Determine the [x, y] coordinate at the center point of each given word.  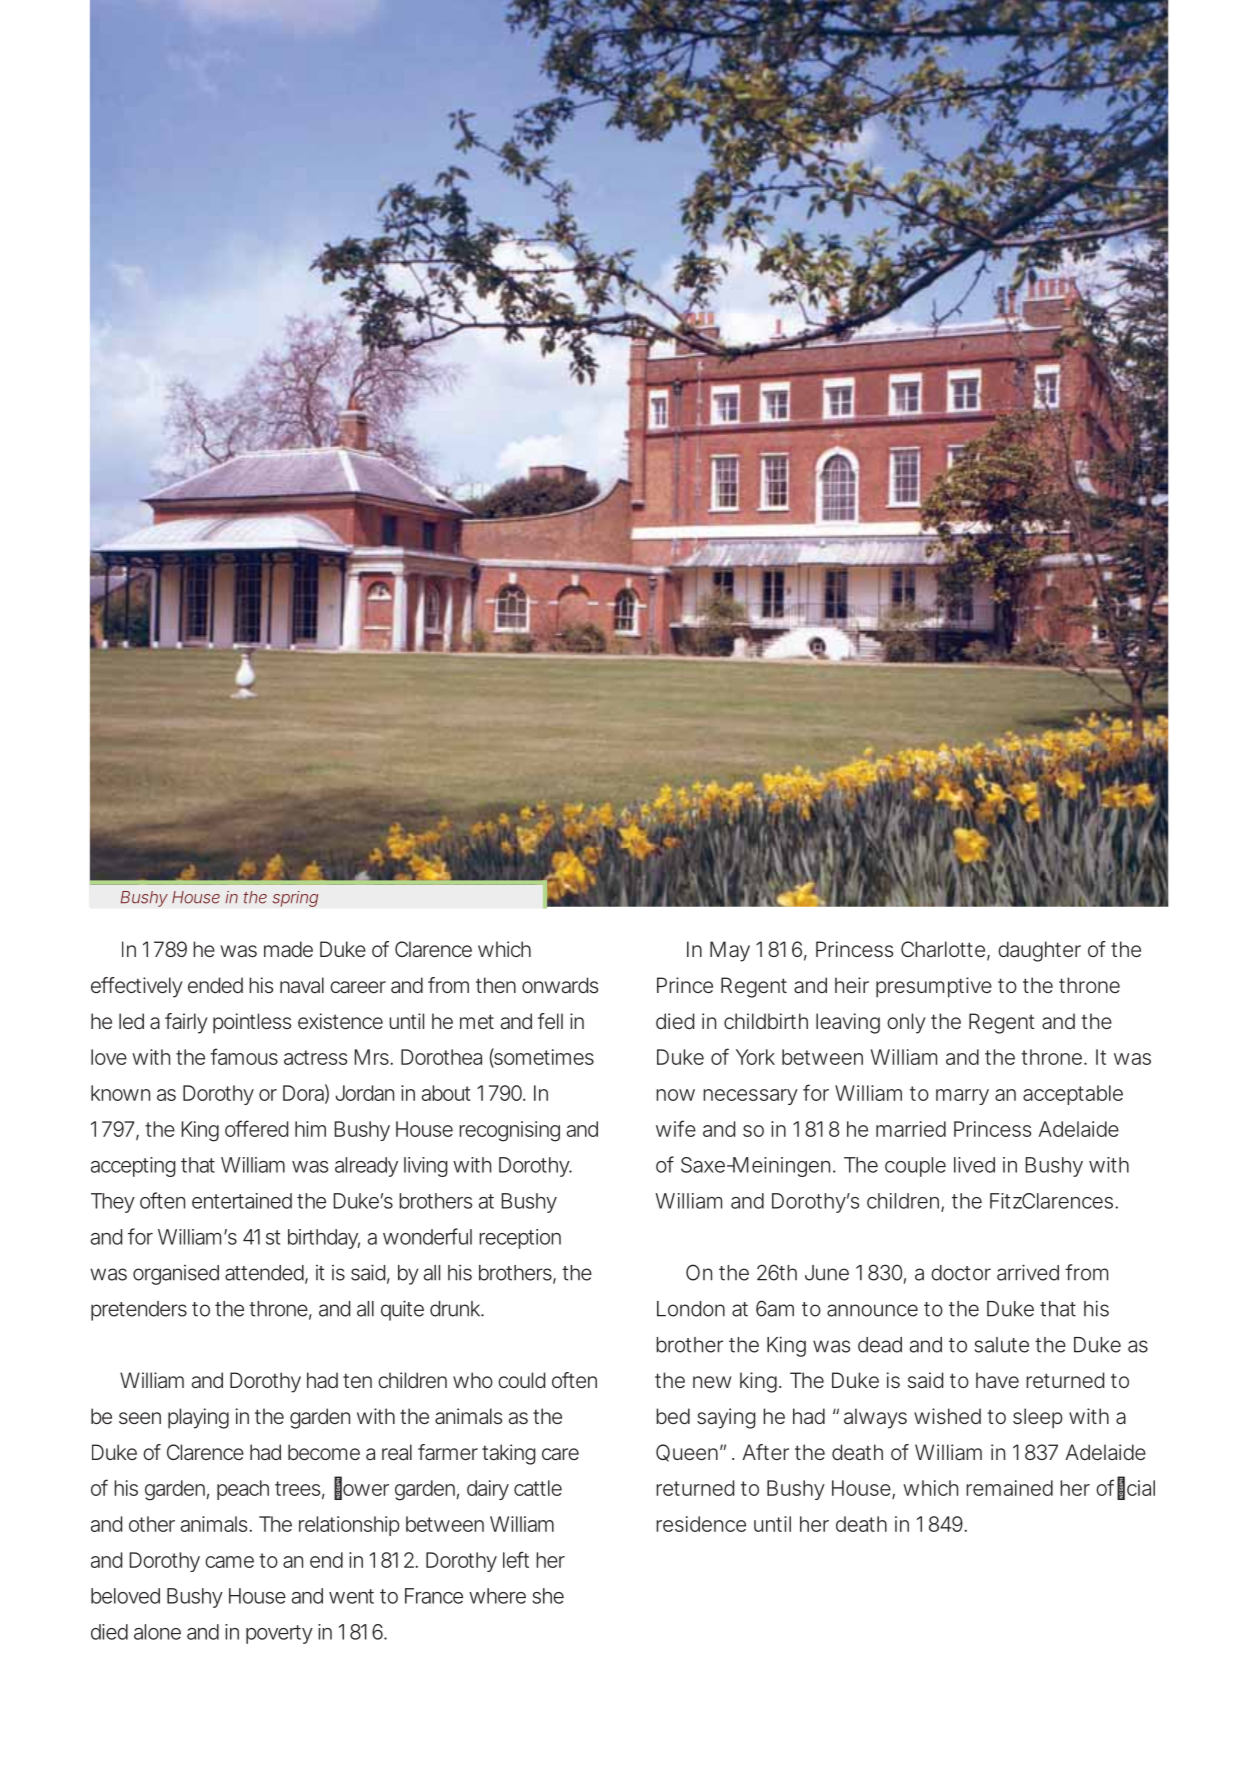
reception [520, 1239]
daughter [1039, 951]
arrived [1028, 1272]
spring [295, 899]
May [730, 951]
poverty [279, 1634]
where [497, 1596]
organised [176, 1275]
